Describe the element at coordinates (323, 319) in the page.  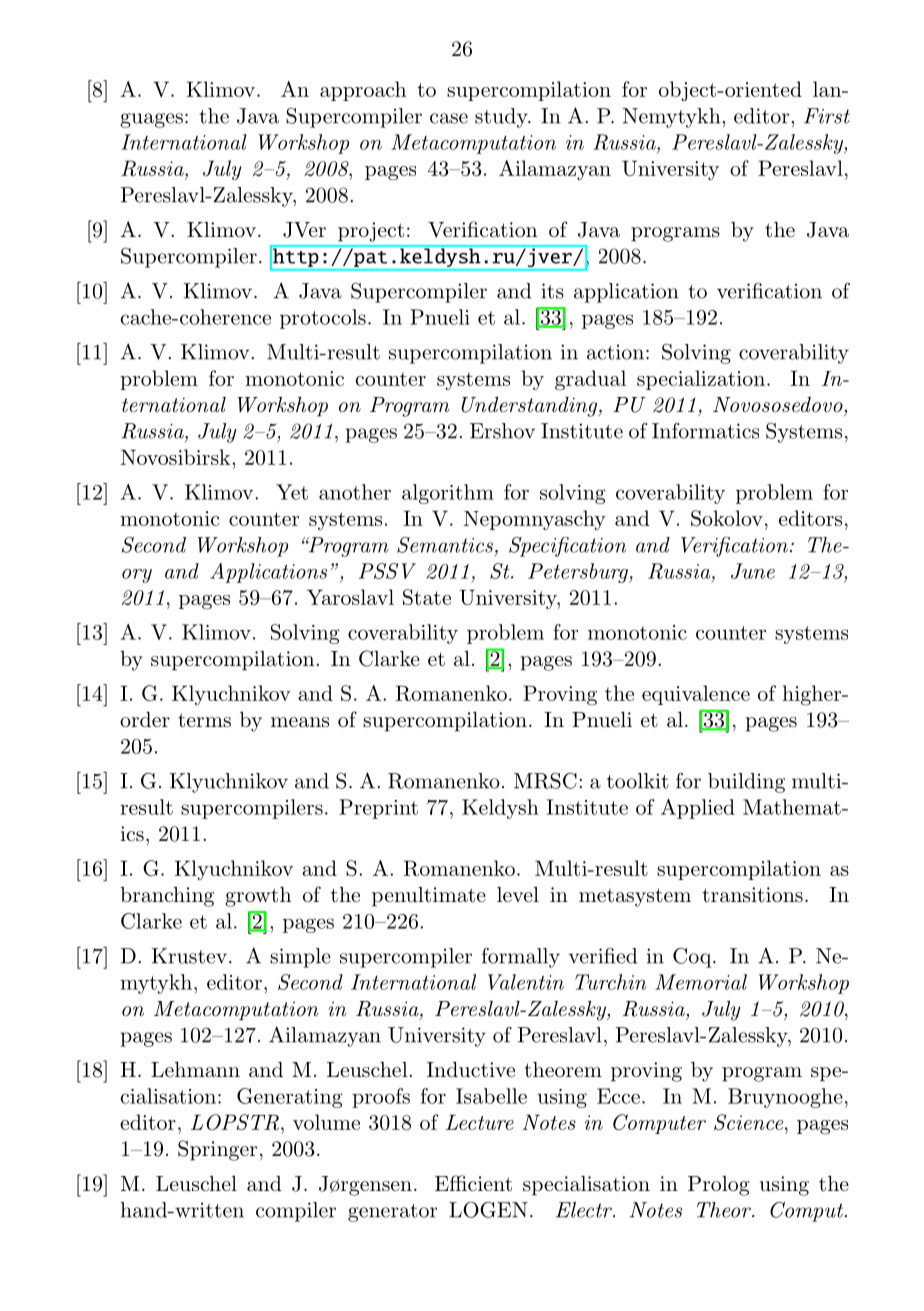
I see `protocols` at that location.
